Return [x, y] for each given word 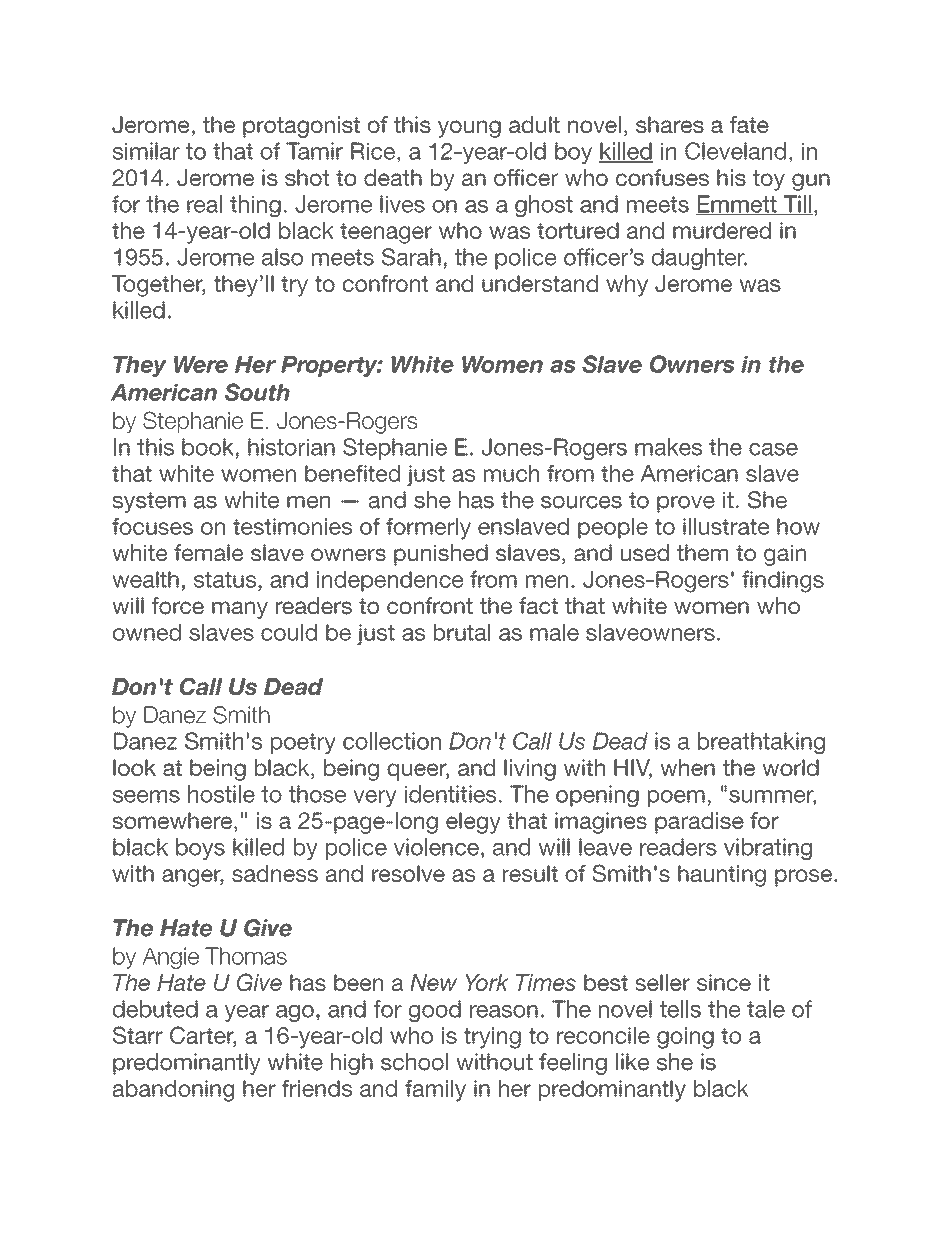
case [773, 449]
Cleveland [735, 151]
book [208, 447]
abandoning [173, 1091]
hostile [221, 794]
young [469, 129]
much [511, 473]
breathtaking [761, 743]
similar [146, 151]
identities [451, 794]
